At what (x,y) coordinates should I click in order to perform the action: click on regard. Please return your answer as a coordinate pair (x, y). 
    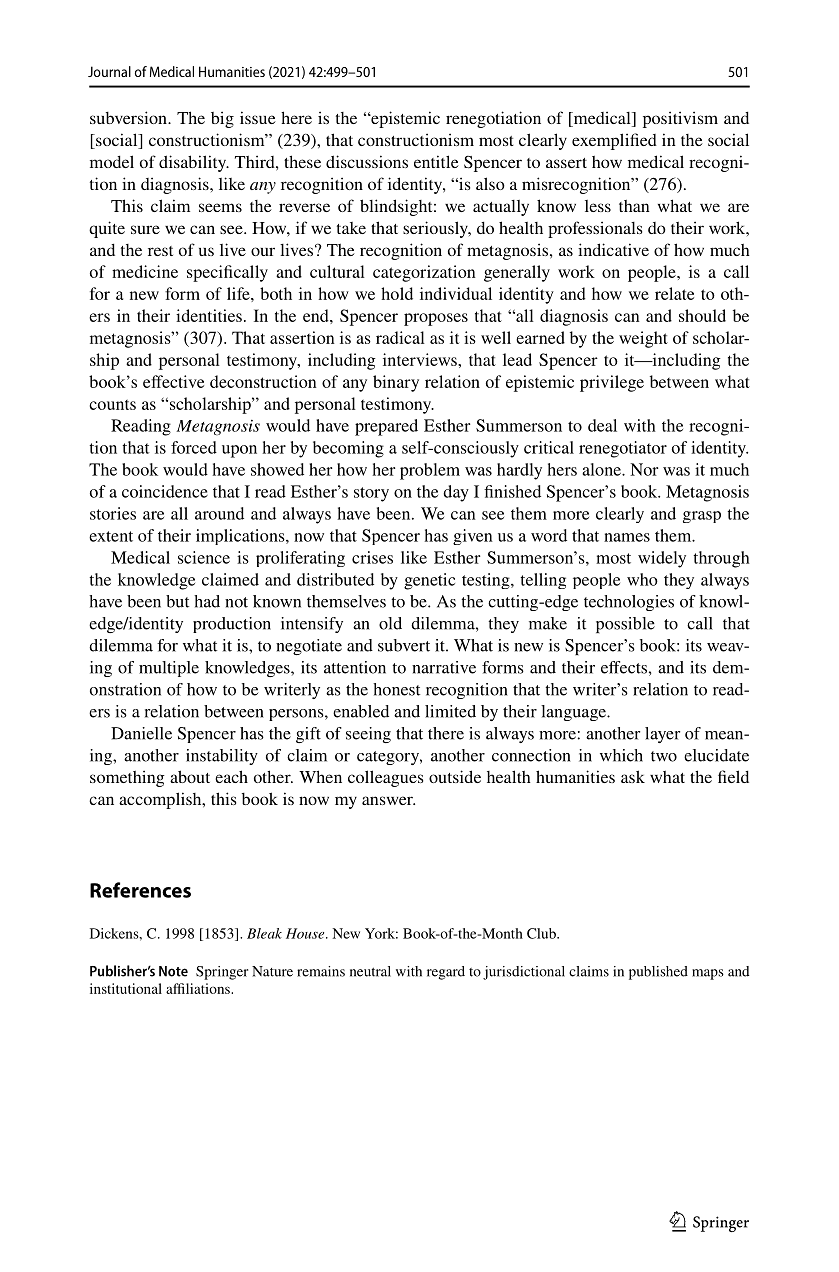
    Looking at the image, I should click on (446, 973).
